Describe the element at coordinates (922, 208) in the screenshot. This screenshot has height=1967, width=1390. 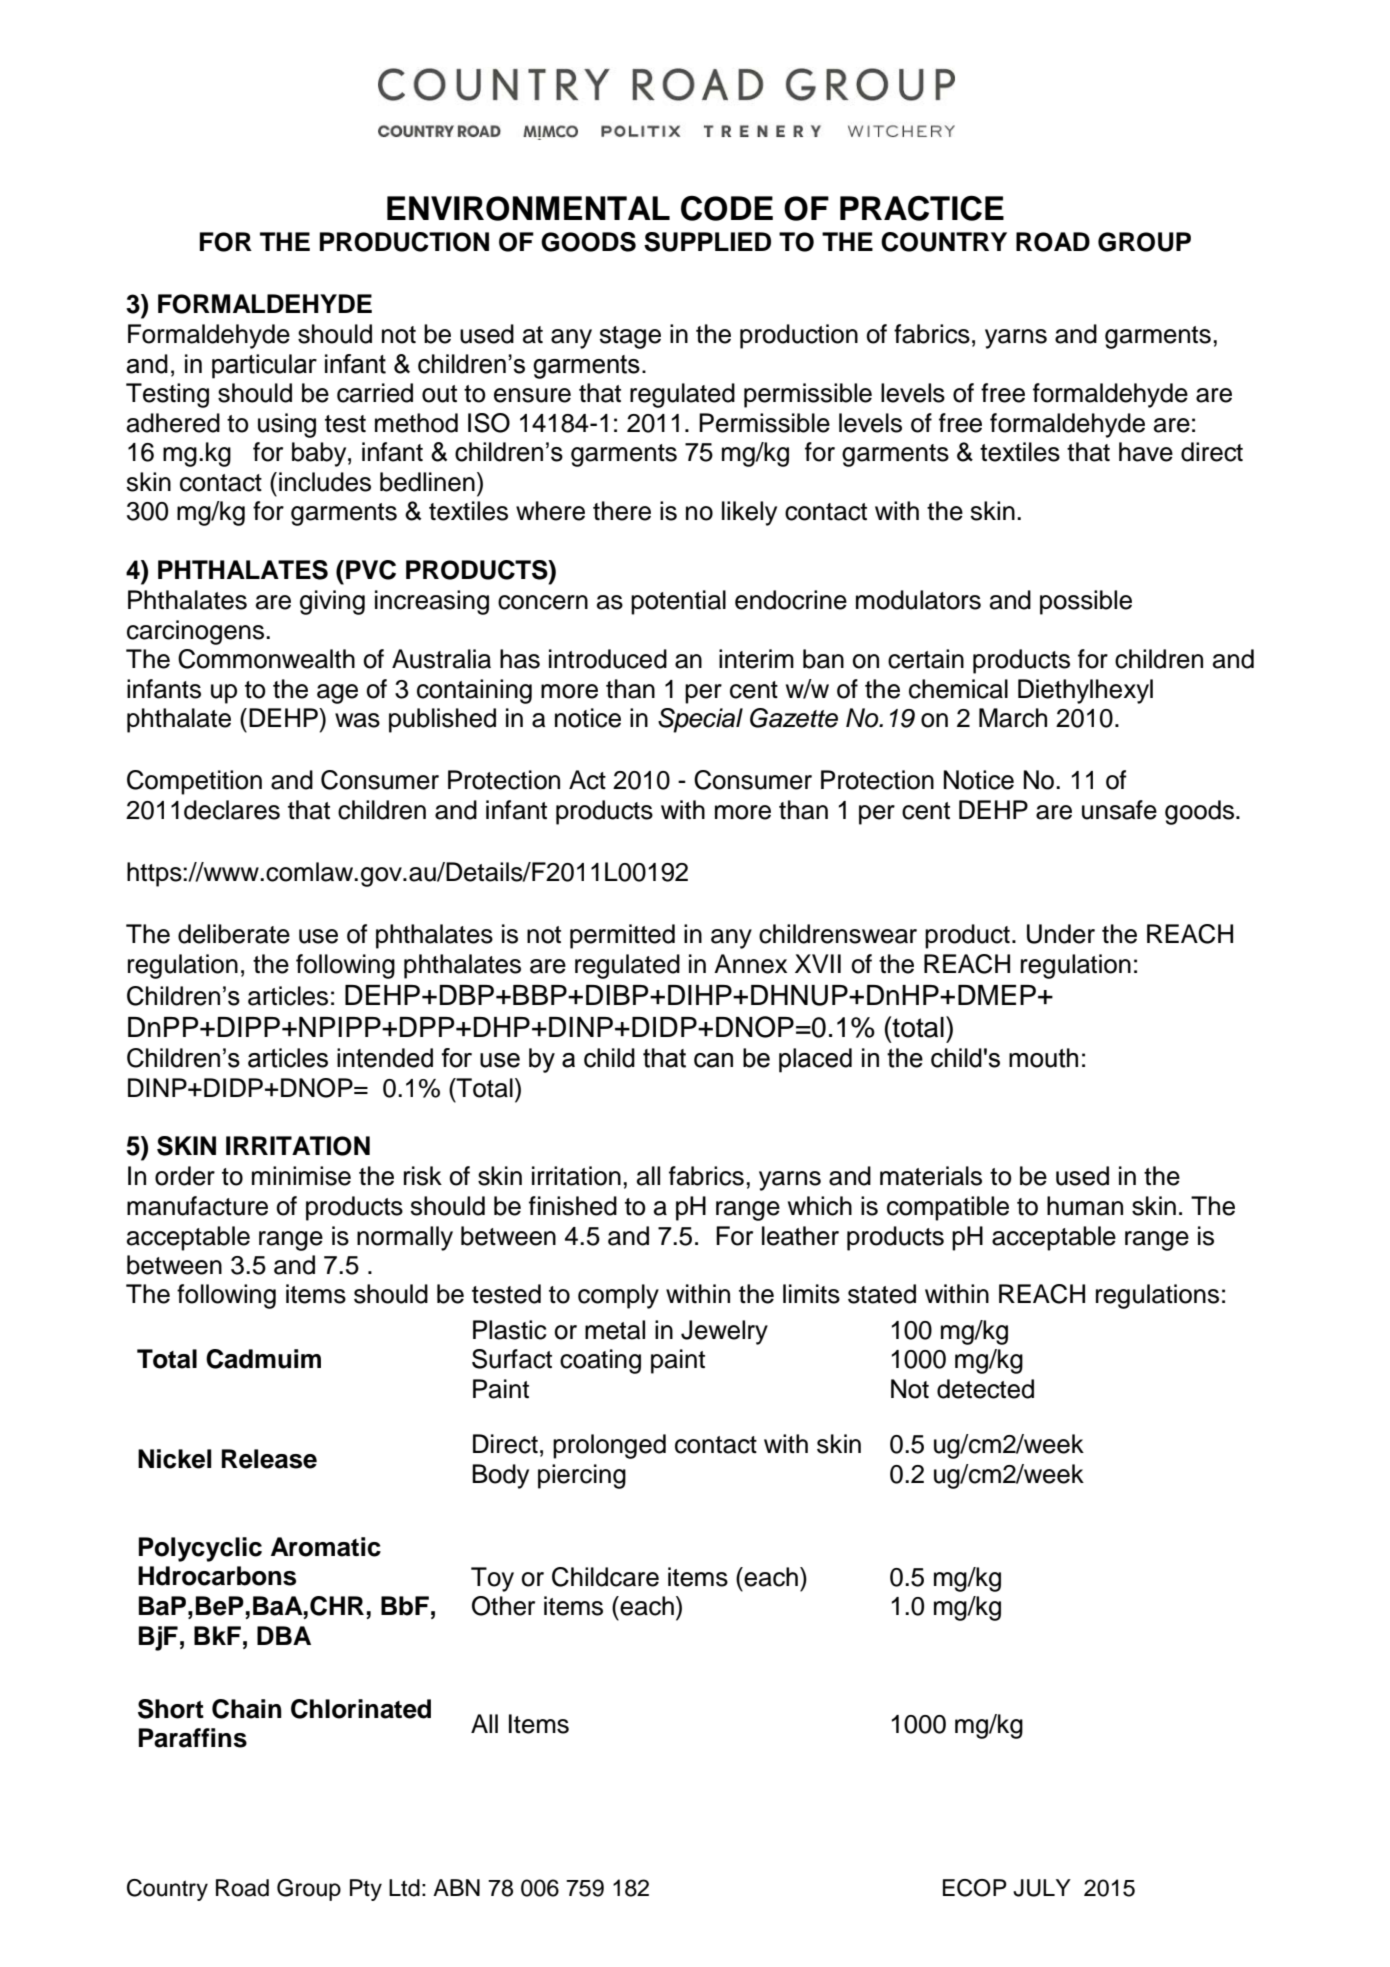
I see `PRACTICE` at that location.
